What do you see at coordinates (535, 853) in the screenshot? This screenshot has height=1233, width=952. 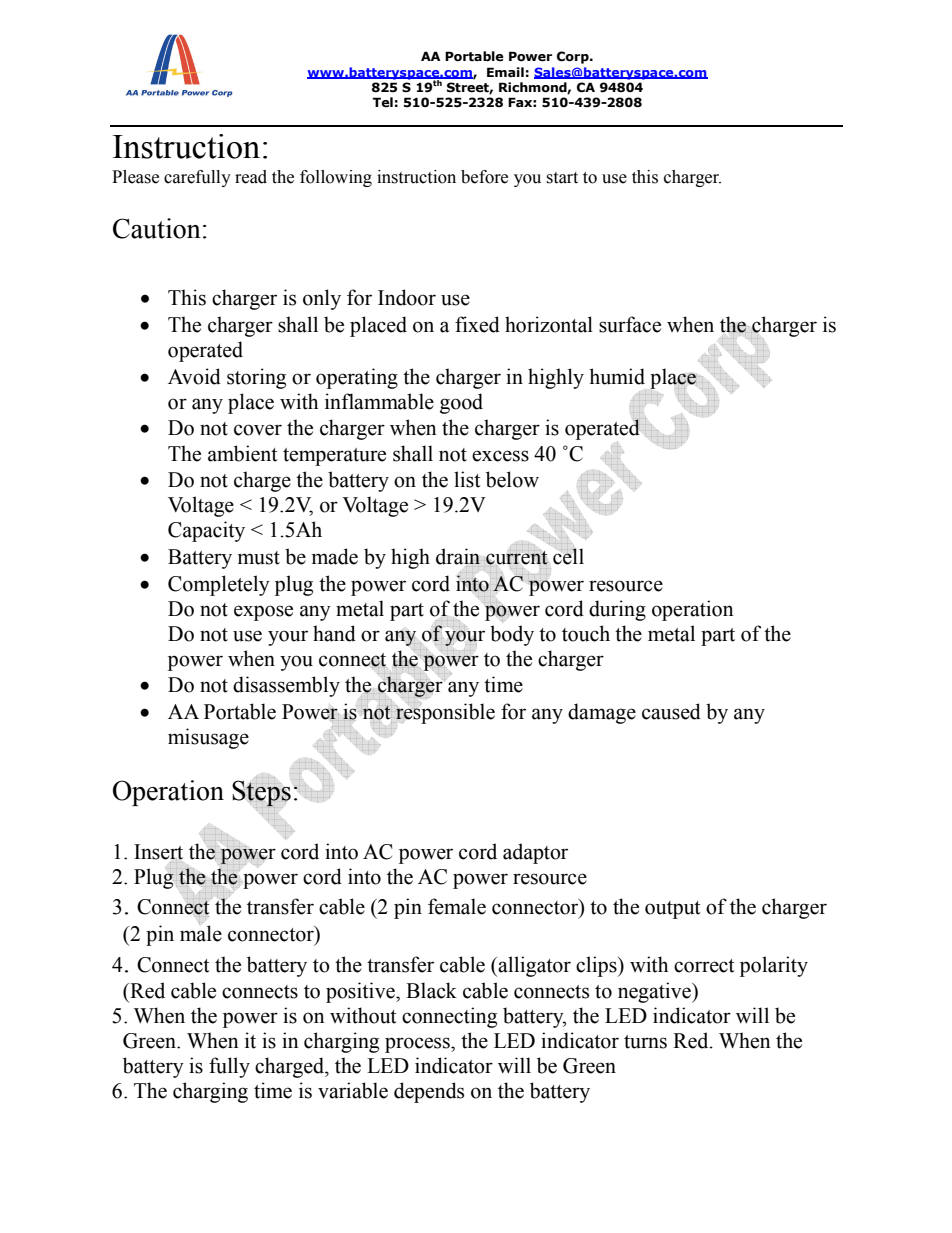 I see `adaptor` at bounding box center [535, 853].
